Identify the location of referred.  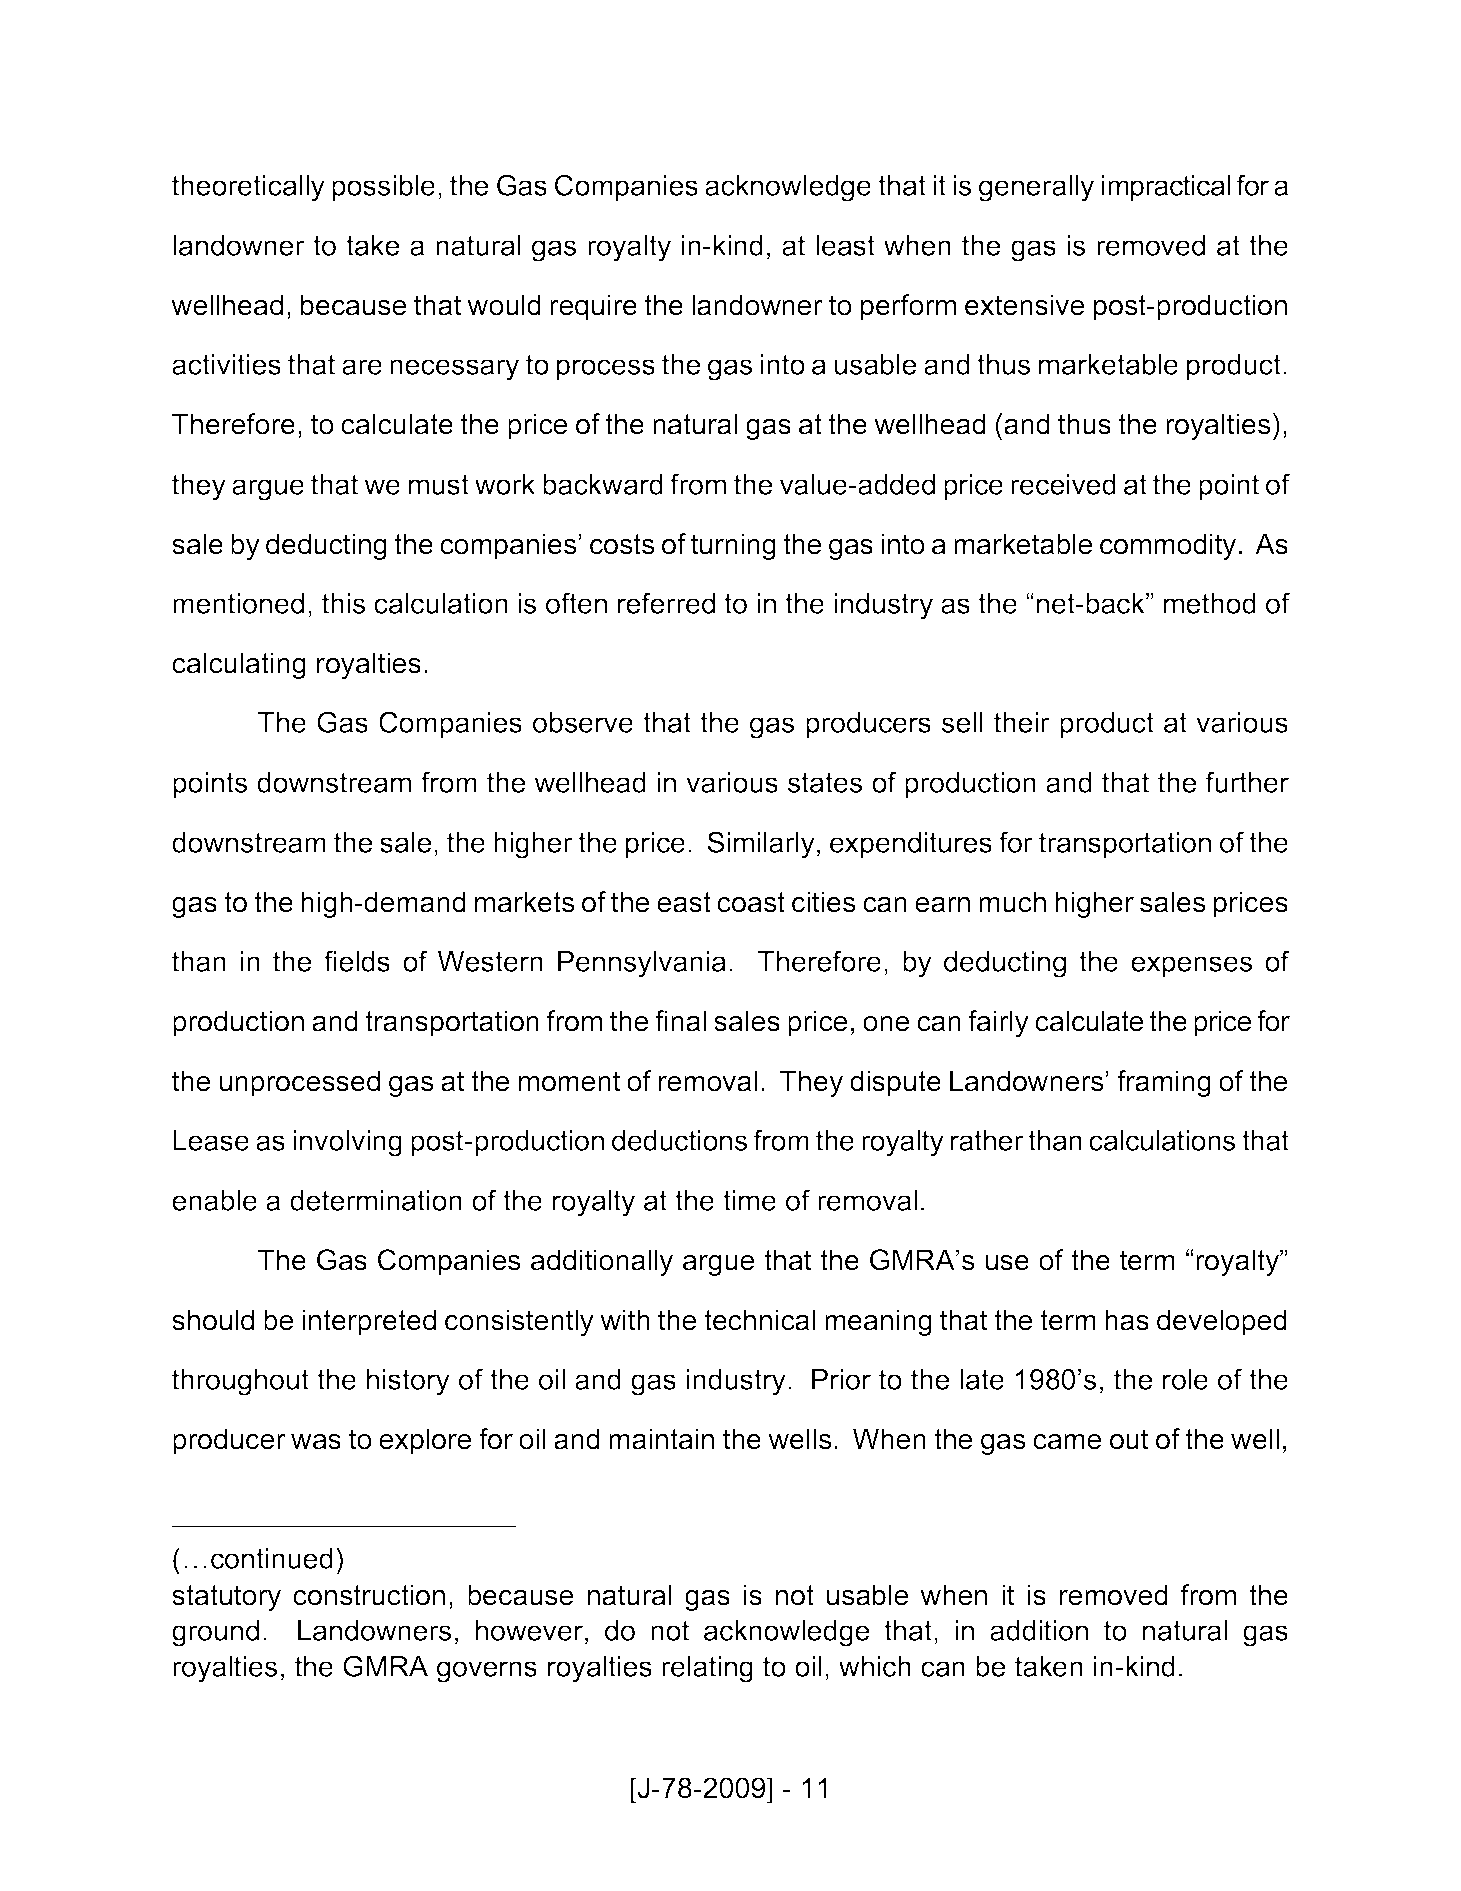
(666, 603).
